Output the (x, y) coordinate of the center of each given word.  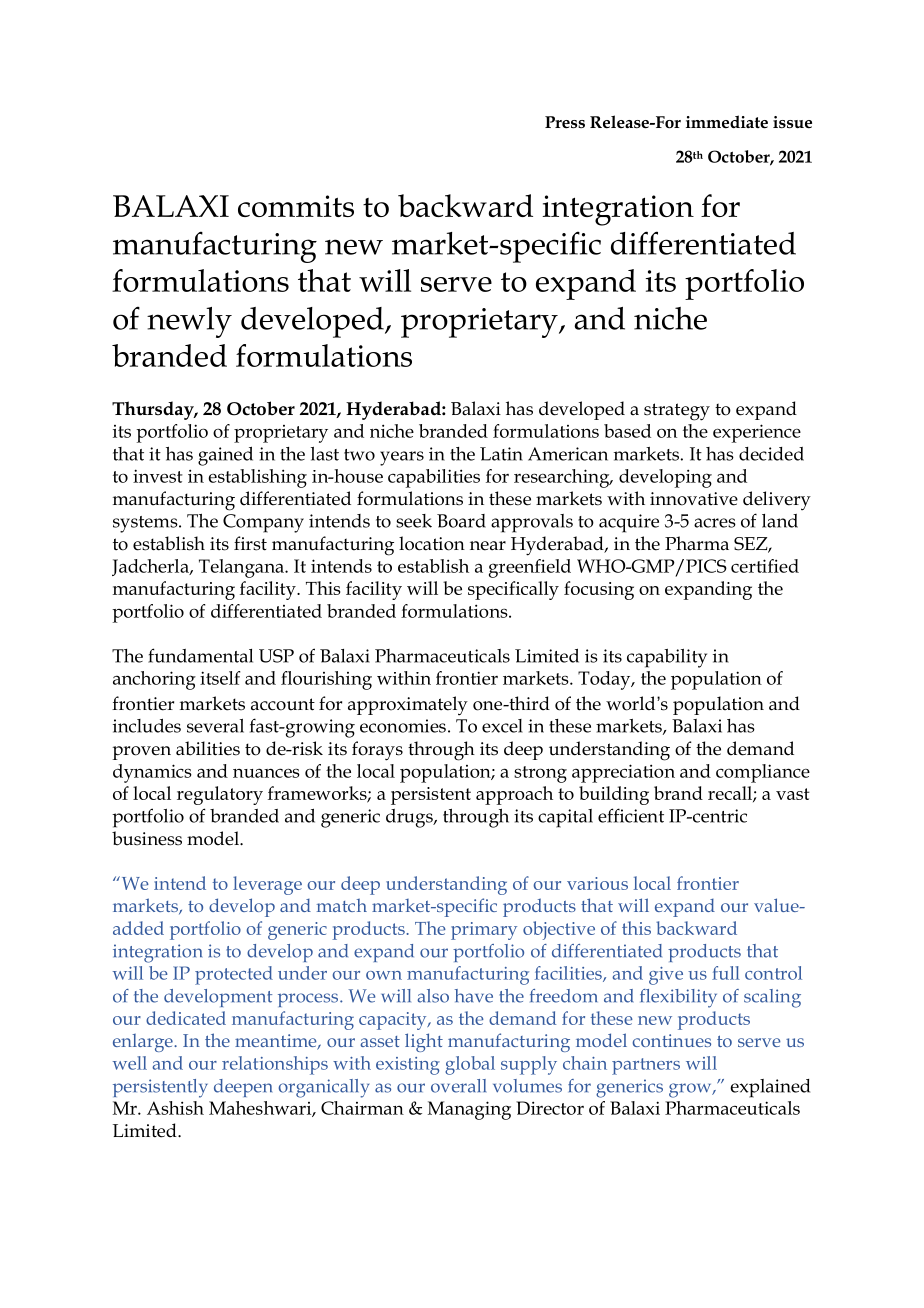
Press (565, 122)
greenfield (530, 568)
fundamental (200, 655)
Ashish (175, 1108)
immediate (727, 122)
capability (667, 658)
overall (458, 1086)
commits (296, 206)
